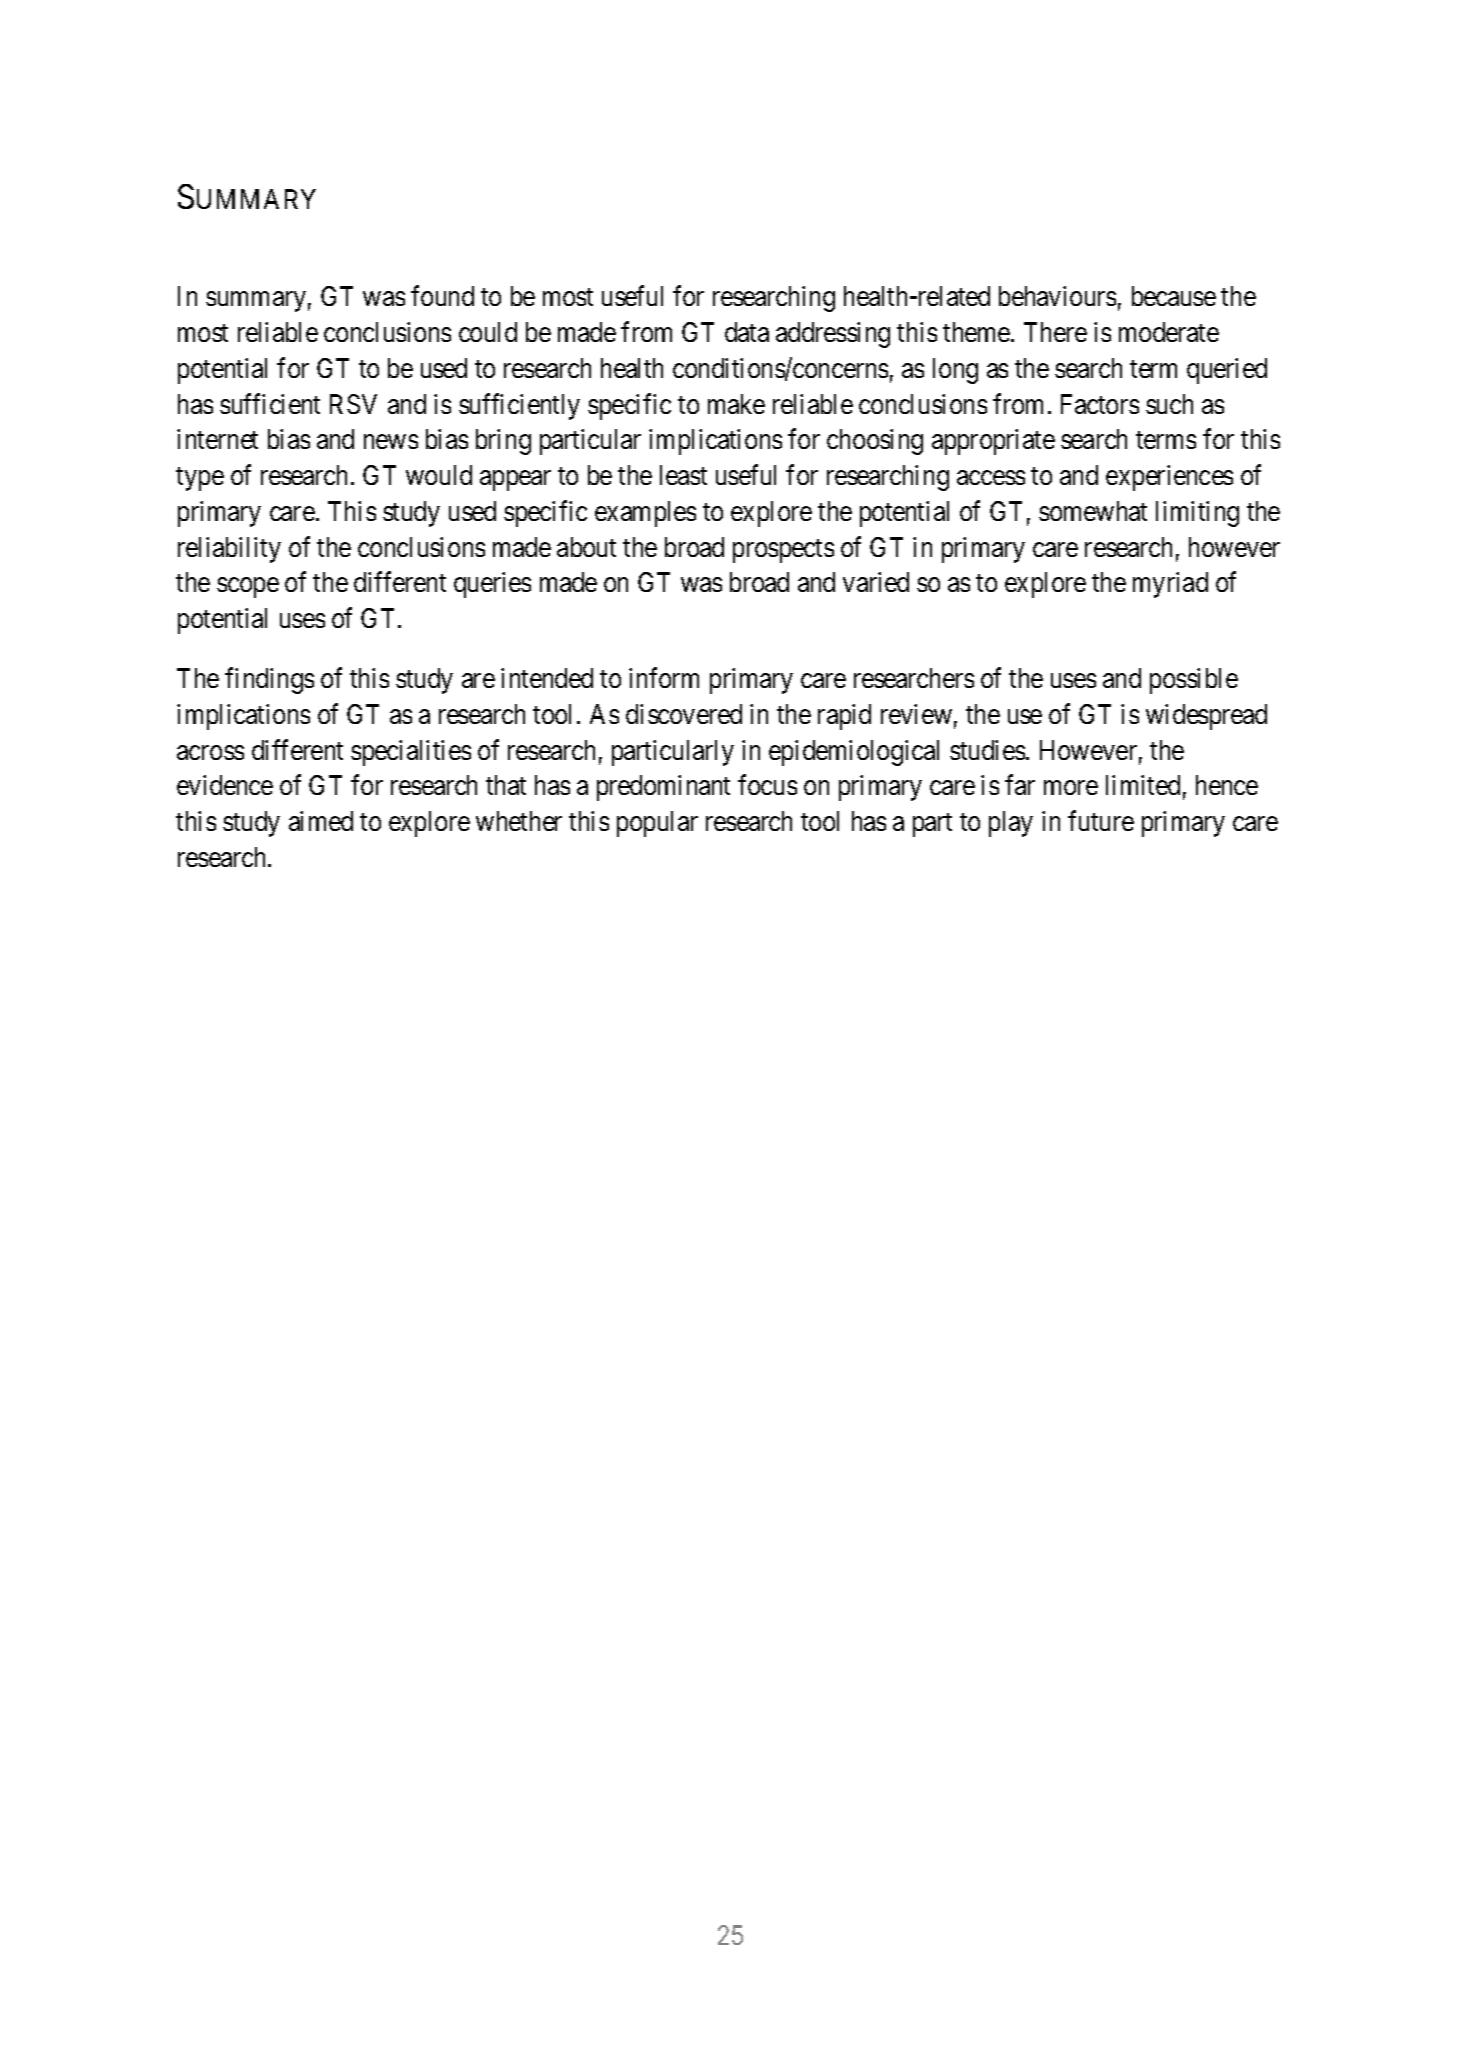 The image size is (1460, 2067). What do you see at coordinates (442, 296) in the screenshot?
I see `found` at bounding box center [442, 296].
